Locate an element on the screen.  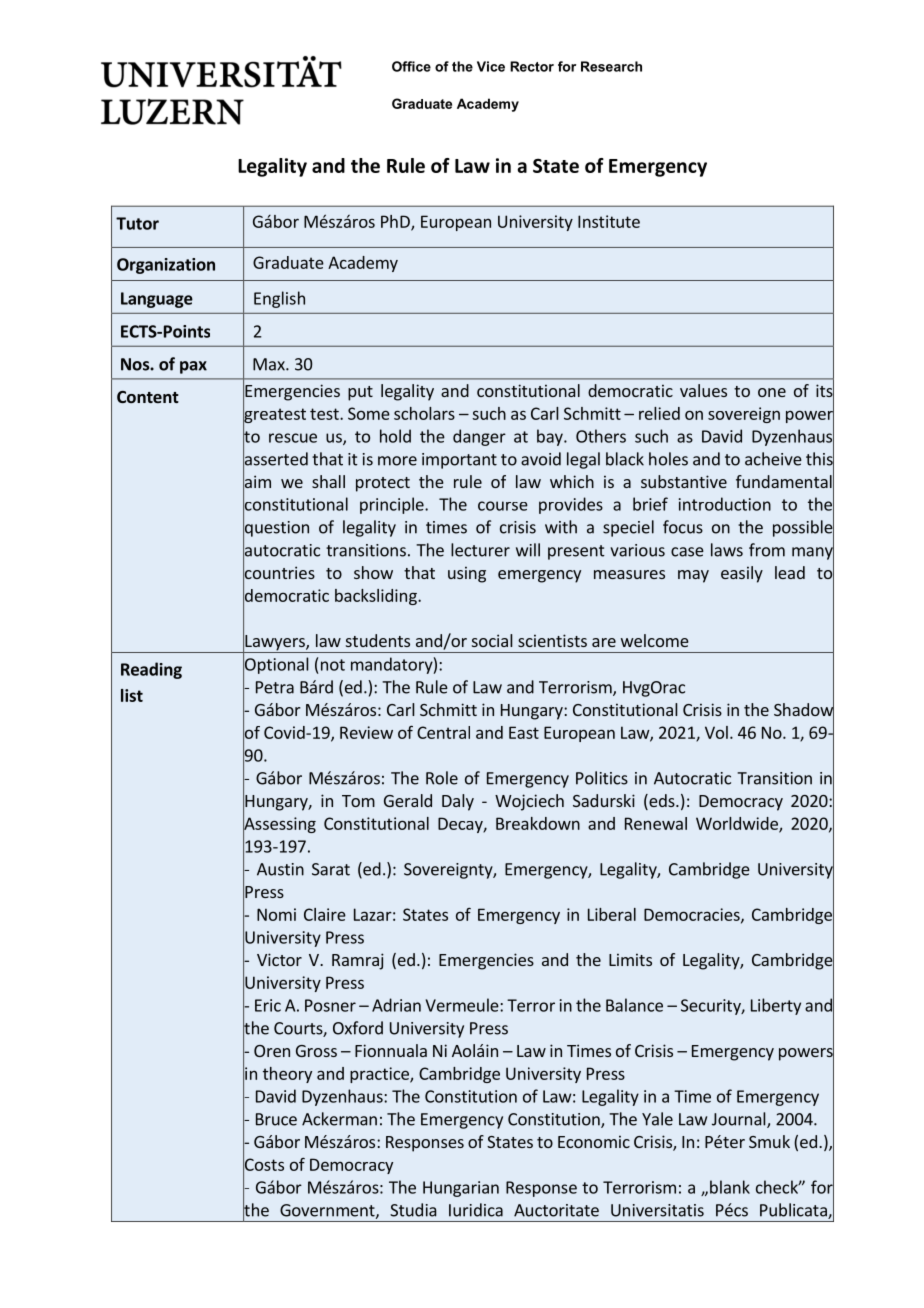
danger is located at coordinates (479, 437).
